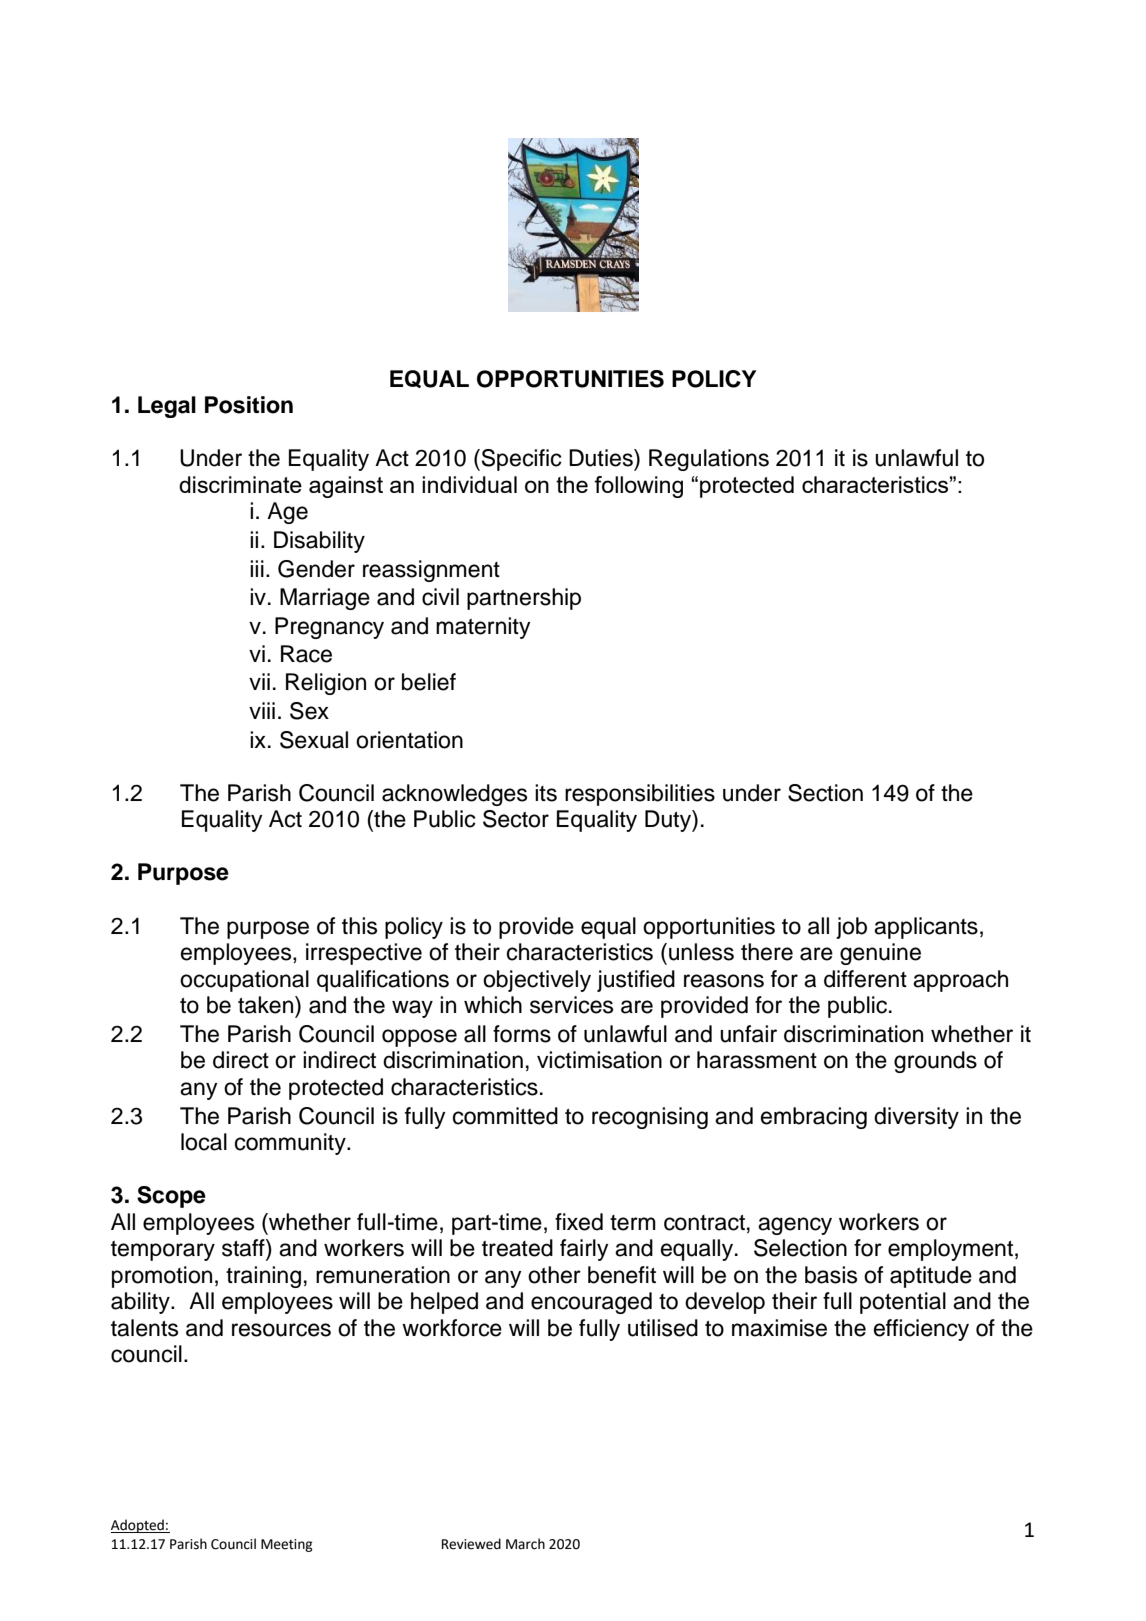 The width and height of the image is (1146, 1621). Describe the element at coordinates (546, 793) in the image. I see `its` at that location.
